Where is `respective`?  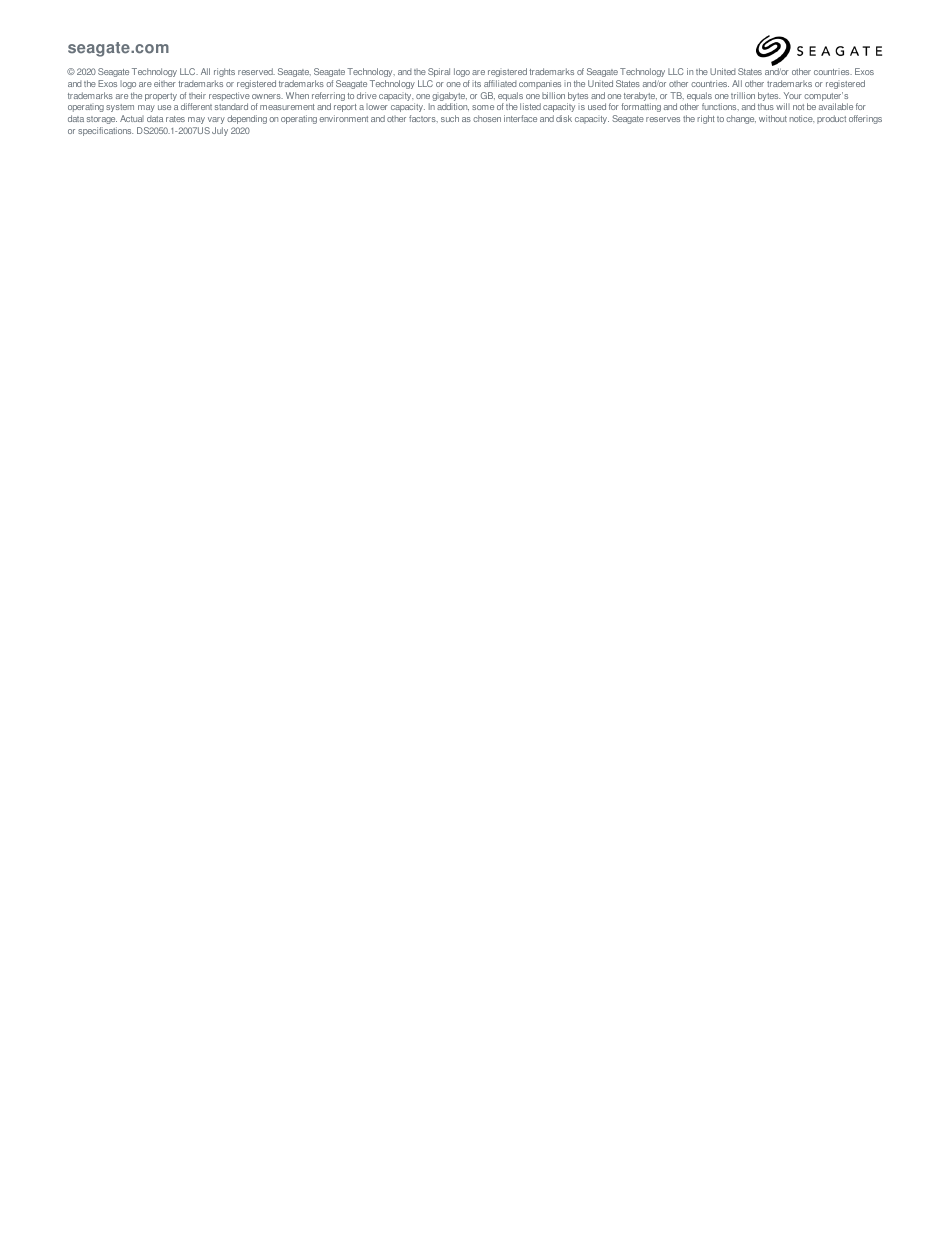
respective is located at coordinates (229, 98).
